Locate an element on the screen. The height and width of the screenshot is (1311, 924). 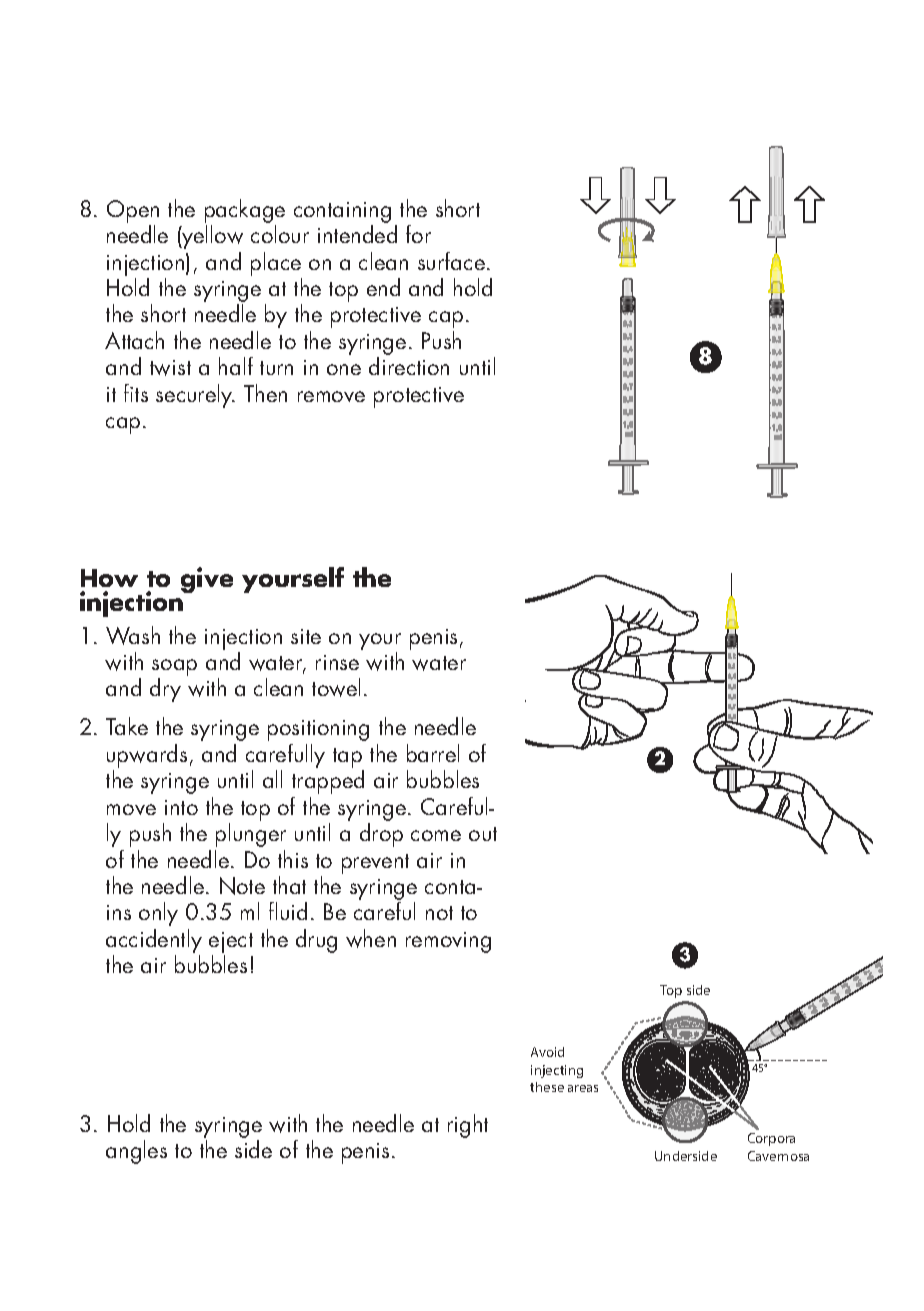
soap is located at coordinates (174, 669).
